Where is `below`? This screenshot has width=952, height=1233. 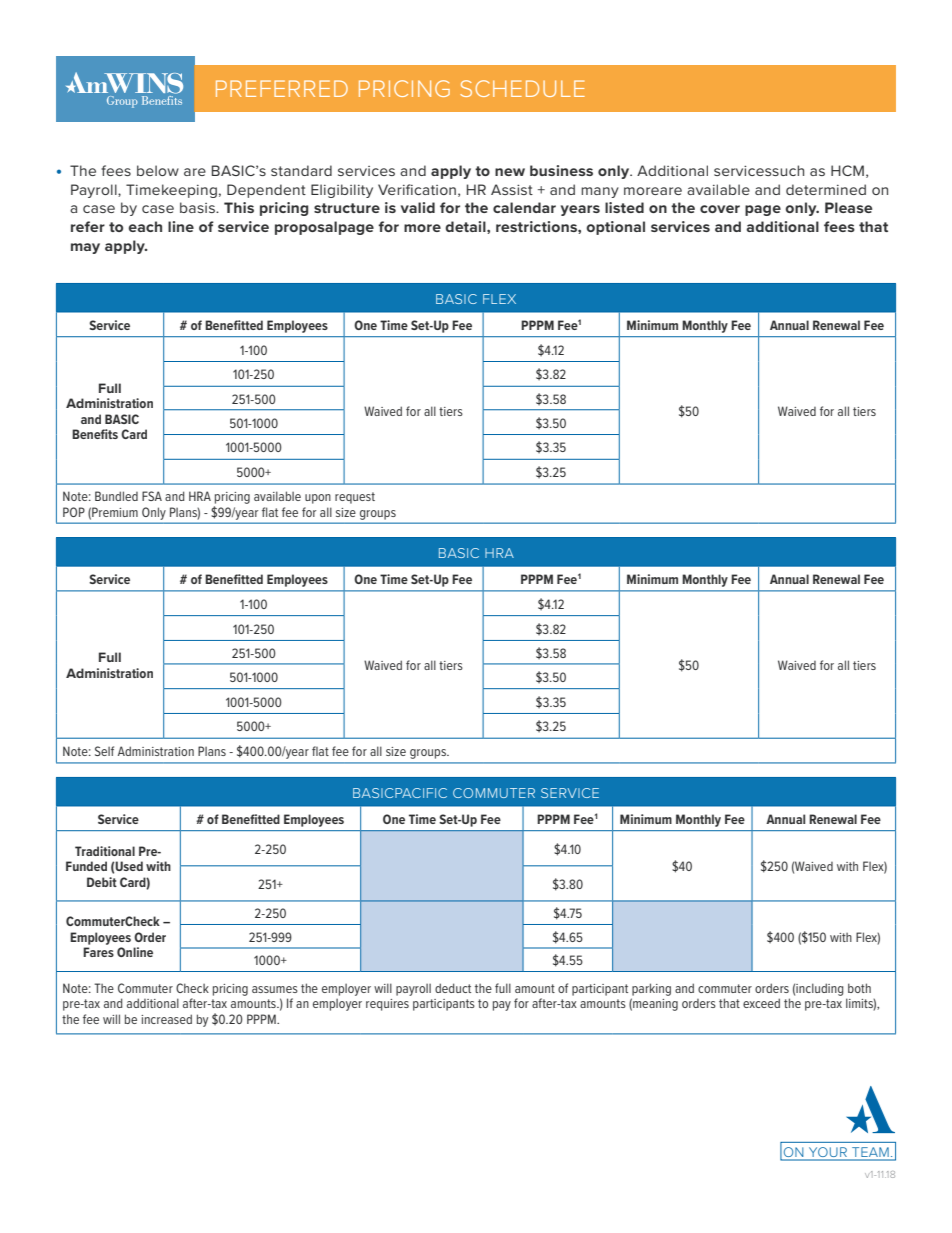
below is located at coordinates (158, 170).
